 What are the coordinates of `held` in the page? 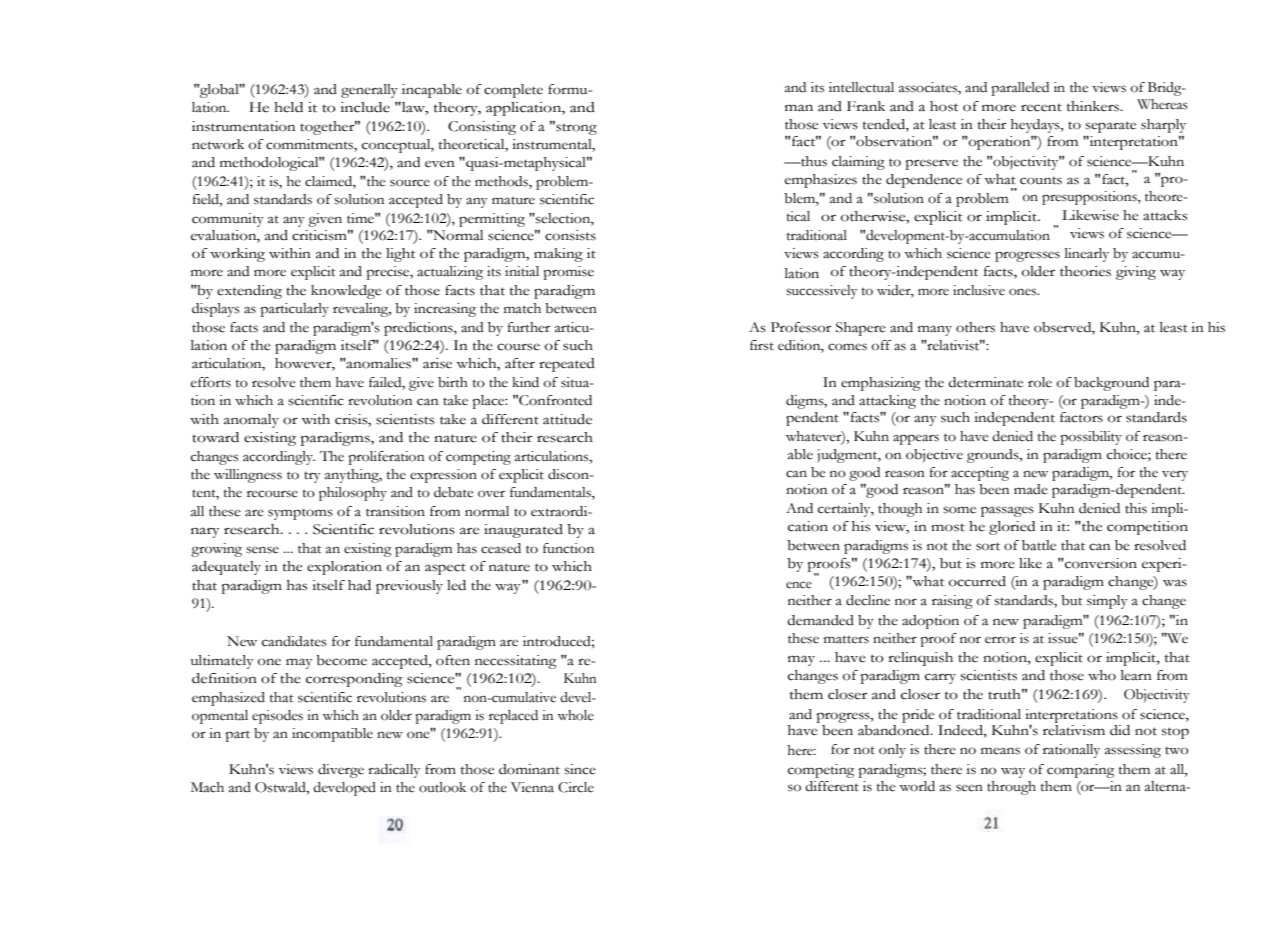 It's located at (288, 107).
